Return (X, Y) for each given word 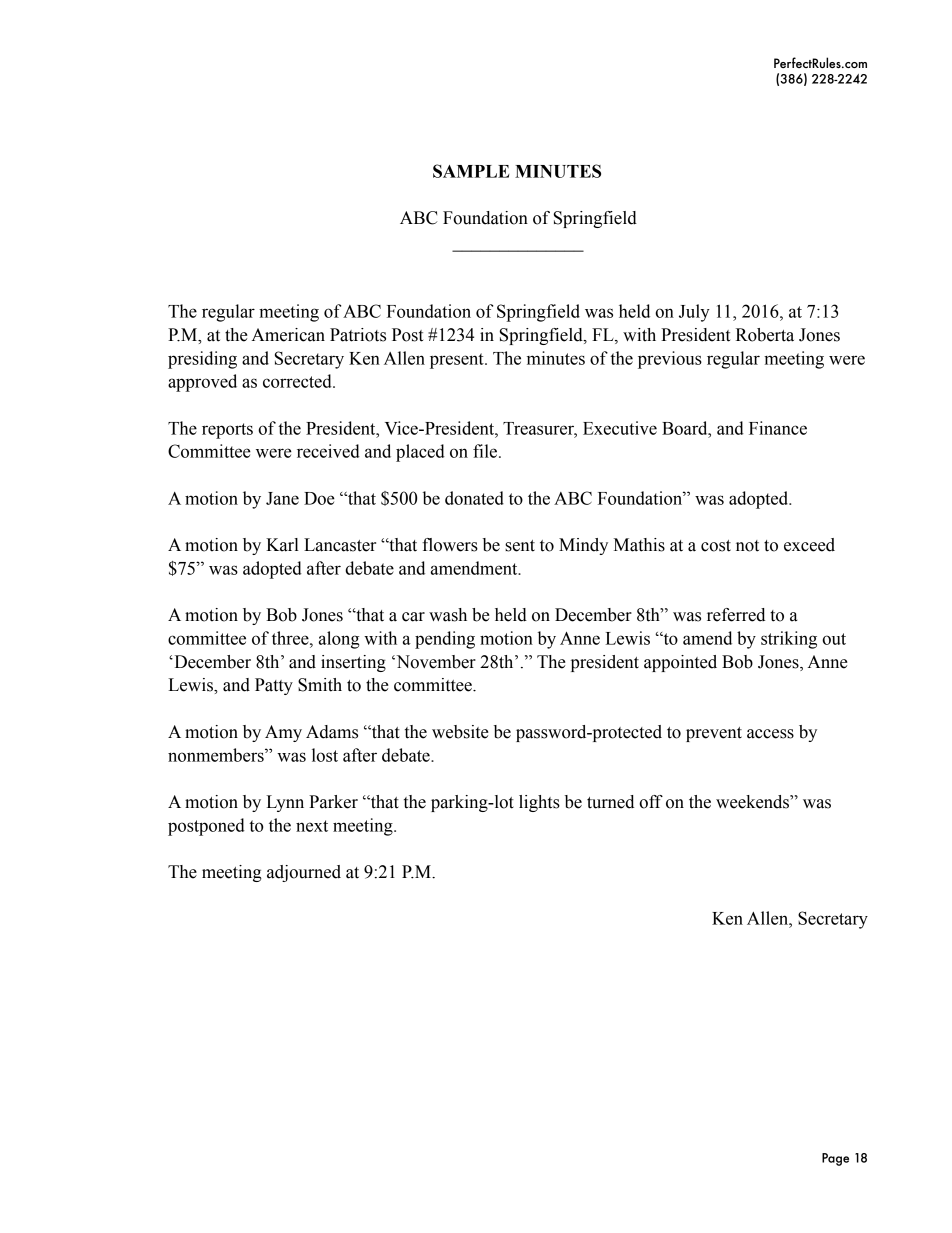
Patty (274, 686)
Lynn (285, 803)
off (651, 802)
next (312, 826)
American (288, 335)
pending (445, 640)
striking (789, 640)
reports (227, 431)
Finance (778, 428)
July (694, 313)
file (486, 451)
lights (539, 803)
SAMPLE (471, 171)
